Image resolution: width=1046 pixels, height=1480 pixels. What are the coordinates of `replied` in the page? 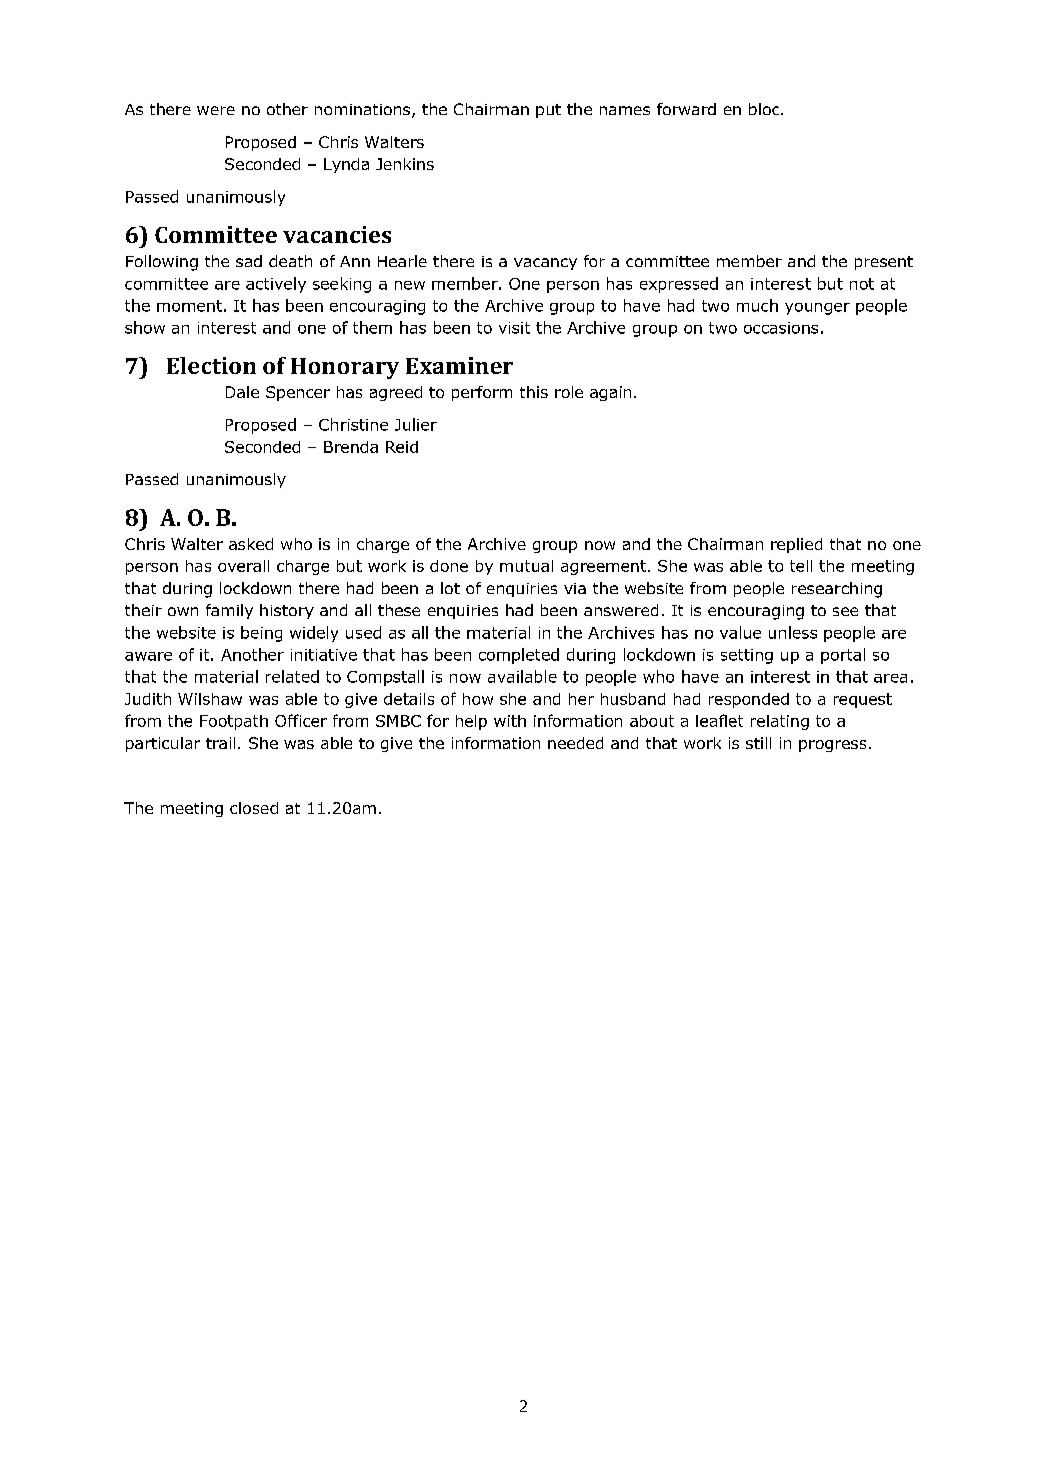 It's located at (796, 545).
